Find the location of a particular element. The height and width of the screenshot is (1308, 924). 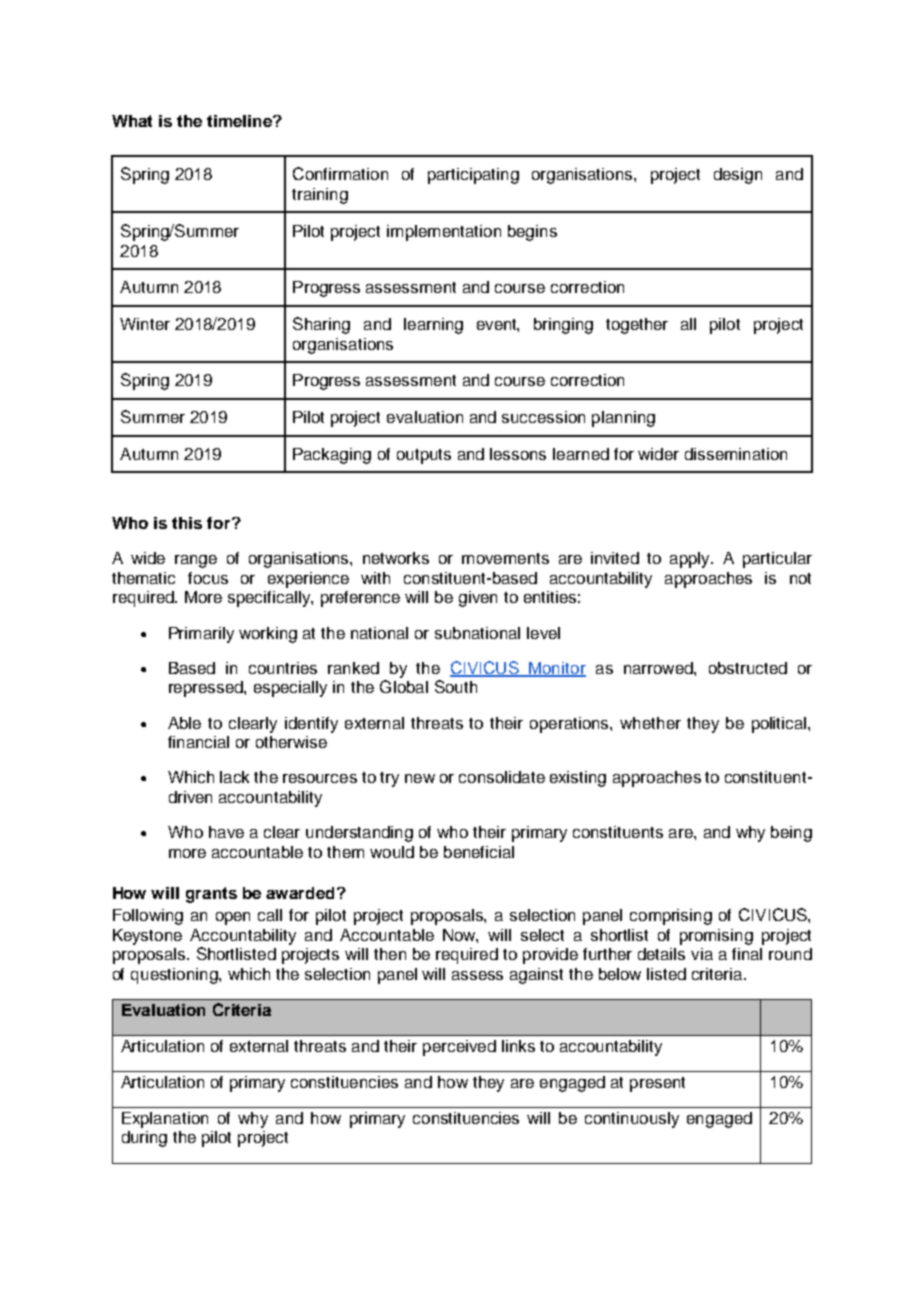

timeline is located at coordinates (240, 121).
